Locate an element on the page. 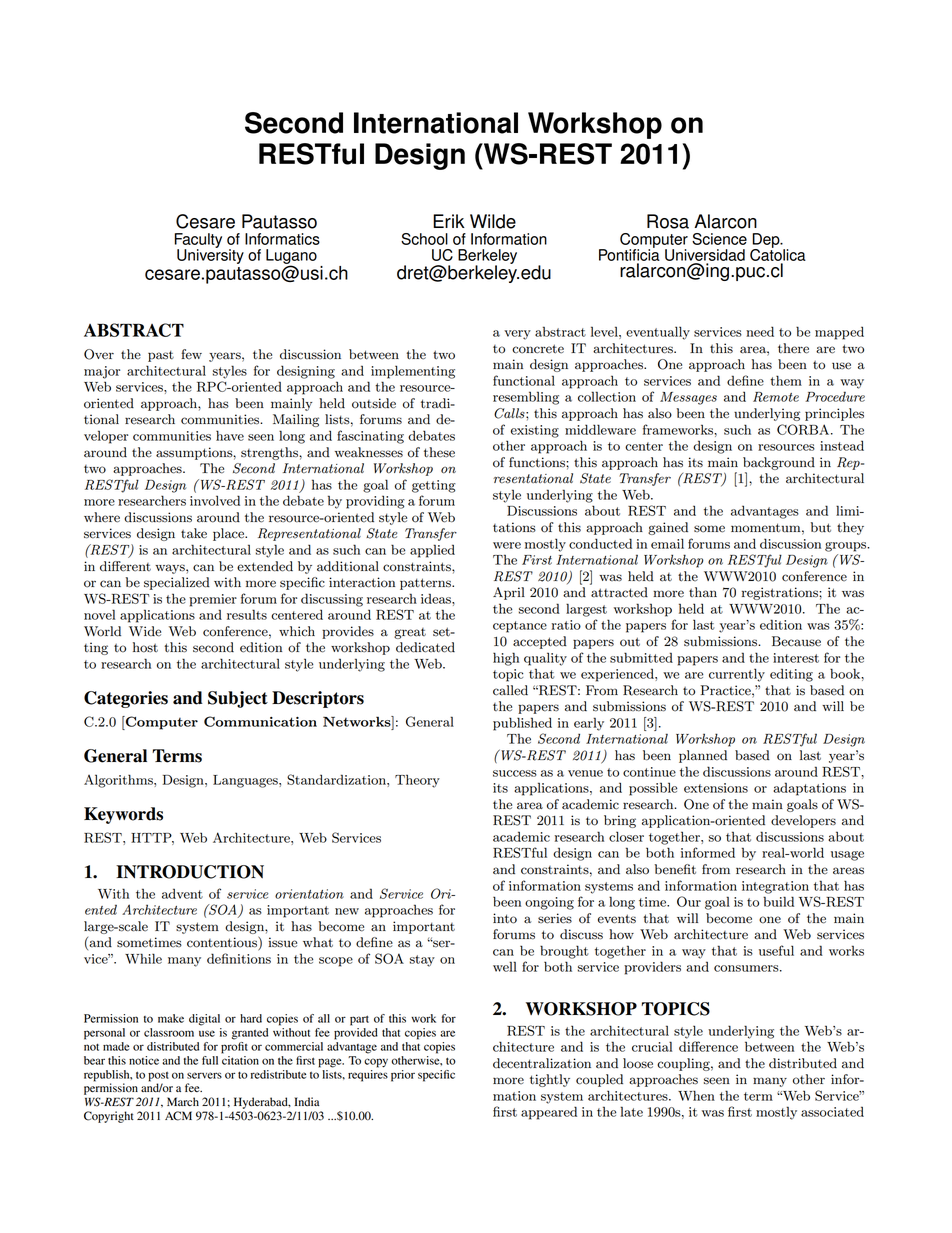  advent is located at coordinates (182, 893).
